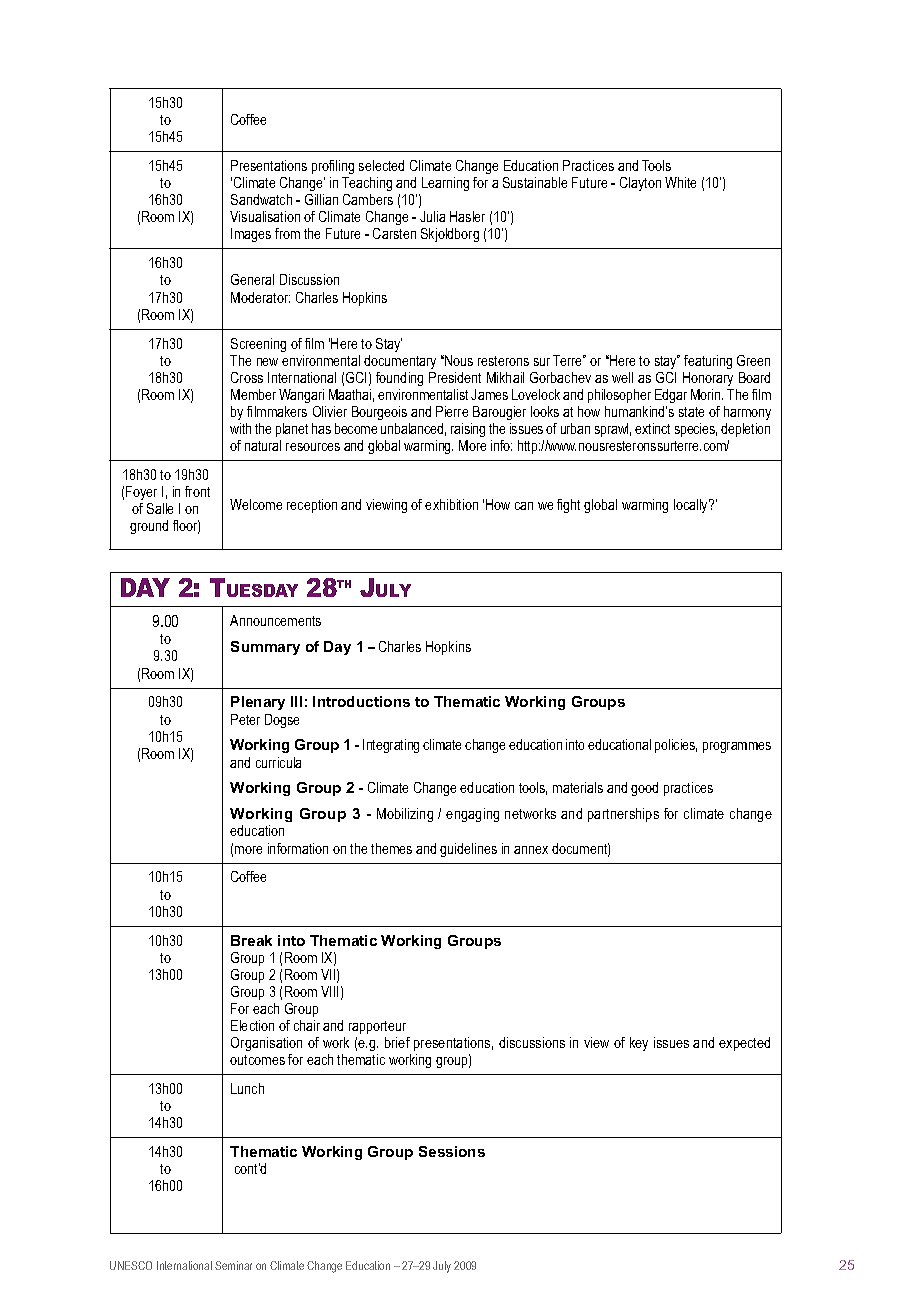 The image size is (924, 1308). What do you see at coordinates (251, 235) in the screenshot?
I see `Images` at bounding box center [251, 235].
